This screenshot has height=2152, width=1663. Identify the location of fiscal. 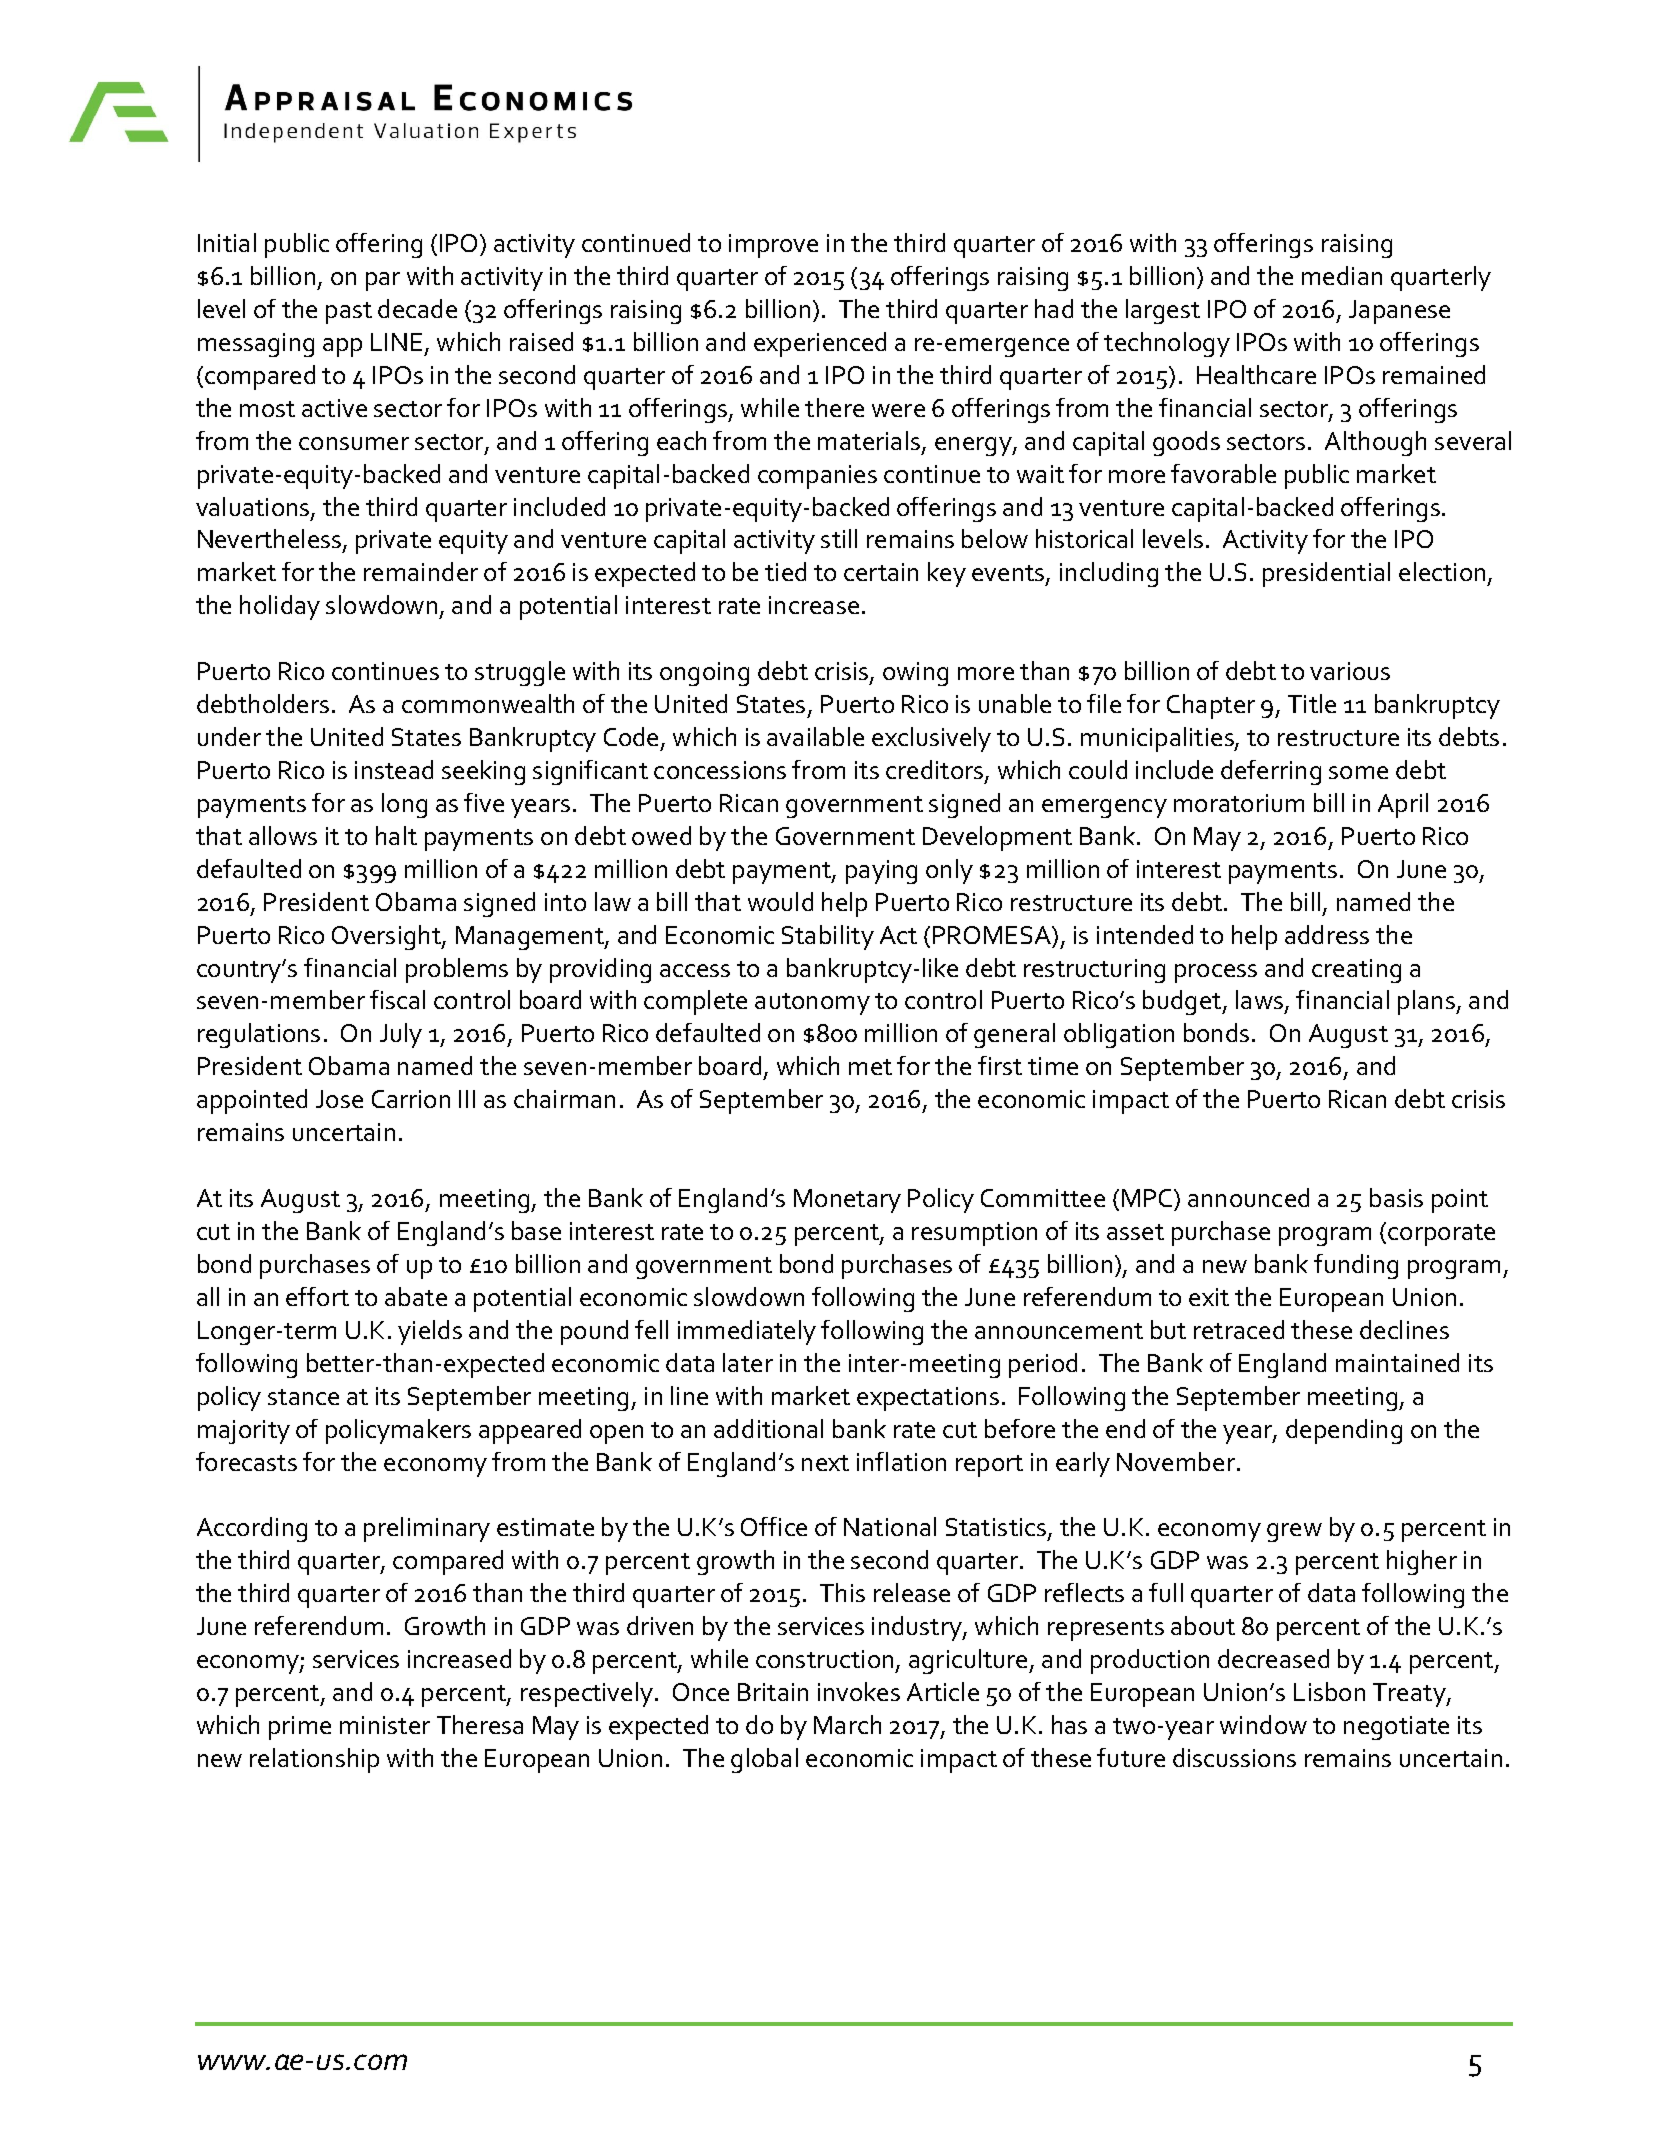
(397, 999).
